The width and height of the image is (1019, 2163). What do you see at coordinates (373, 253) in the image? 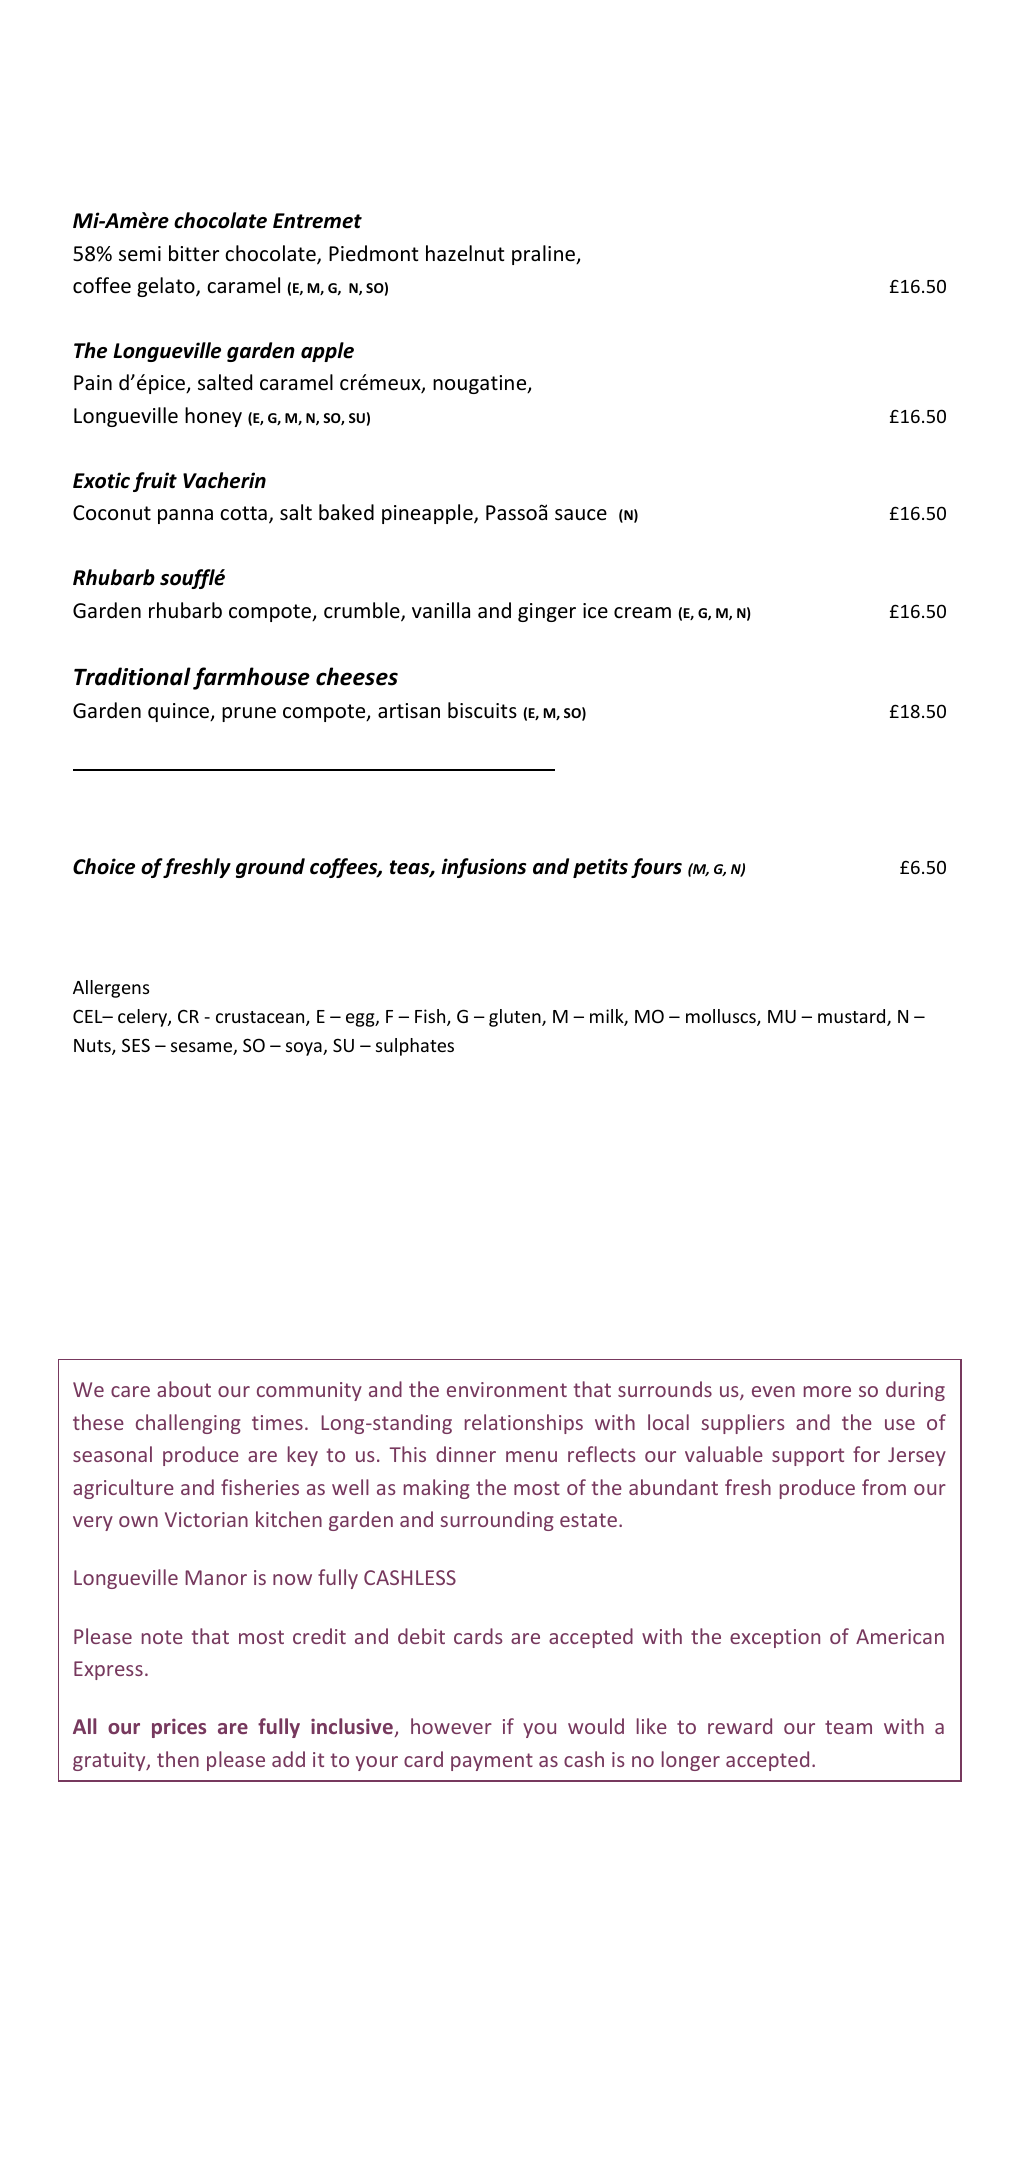
I see `Piedmont` at bounding box center [373, 253].
